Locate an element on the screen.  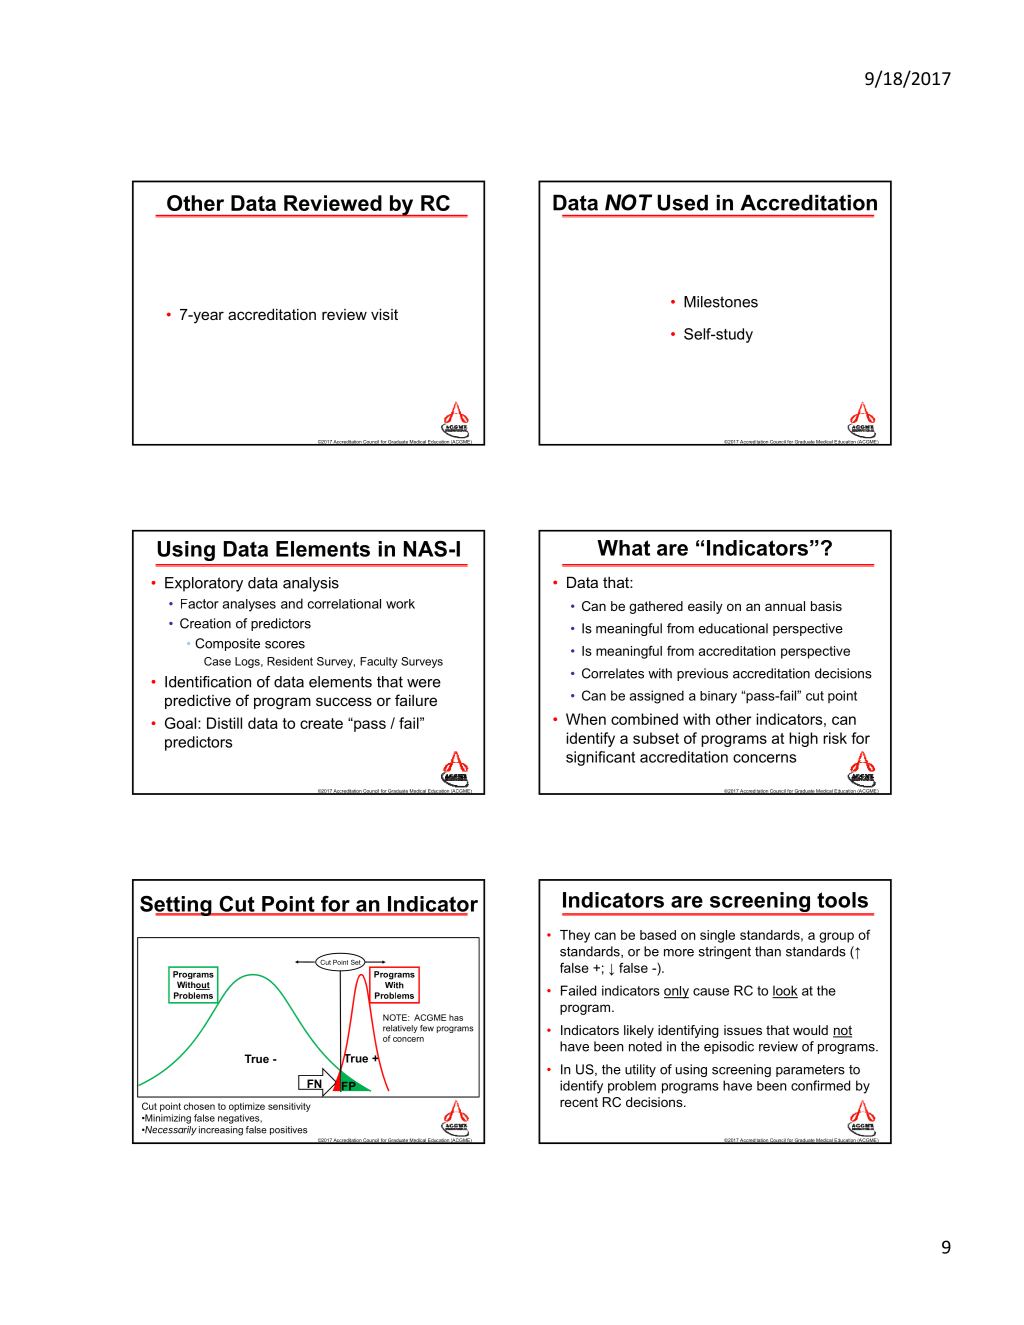
visit is located at coordinates (384, 314).
